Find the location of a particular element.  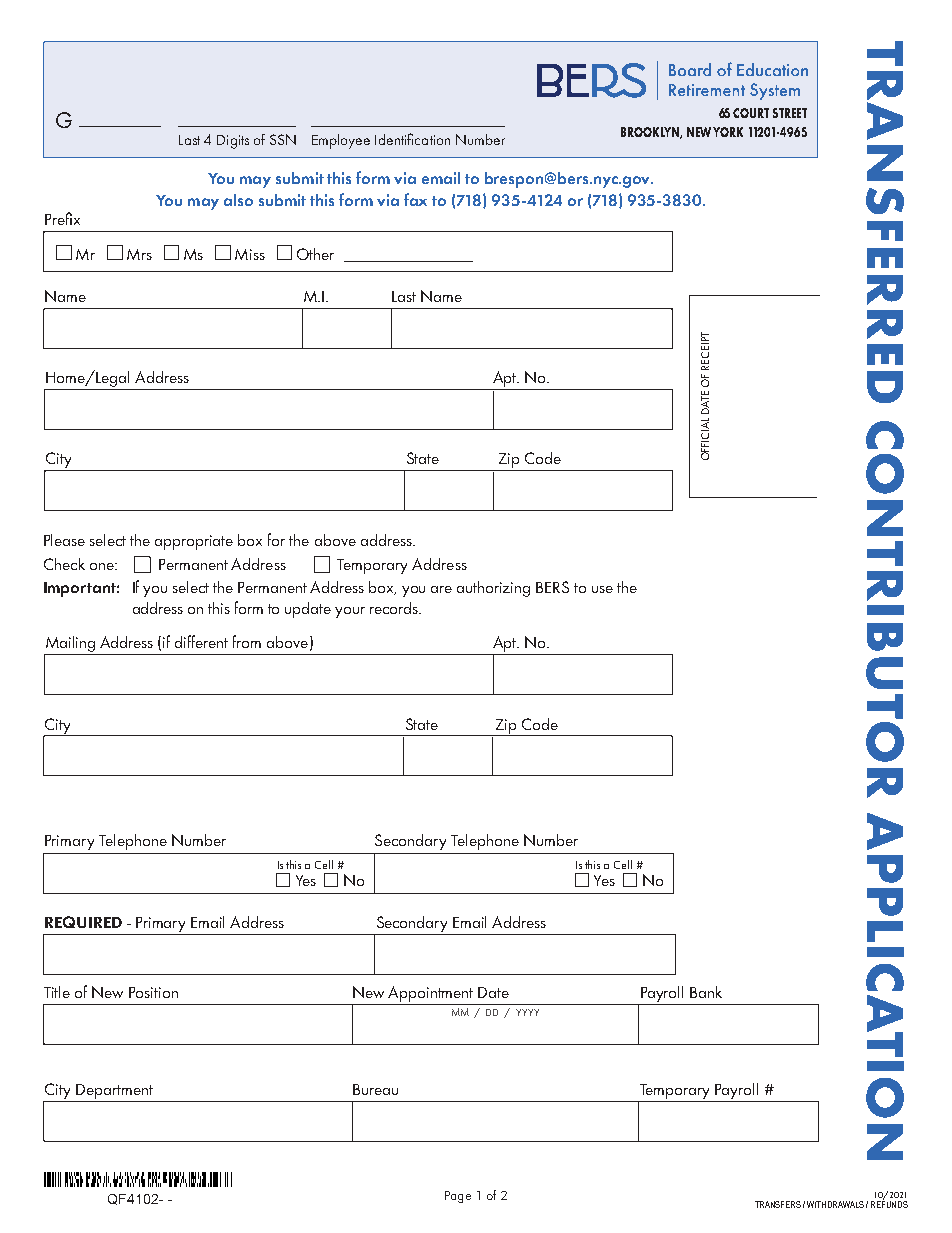

Identification is located at coordinates (412, 139).
